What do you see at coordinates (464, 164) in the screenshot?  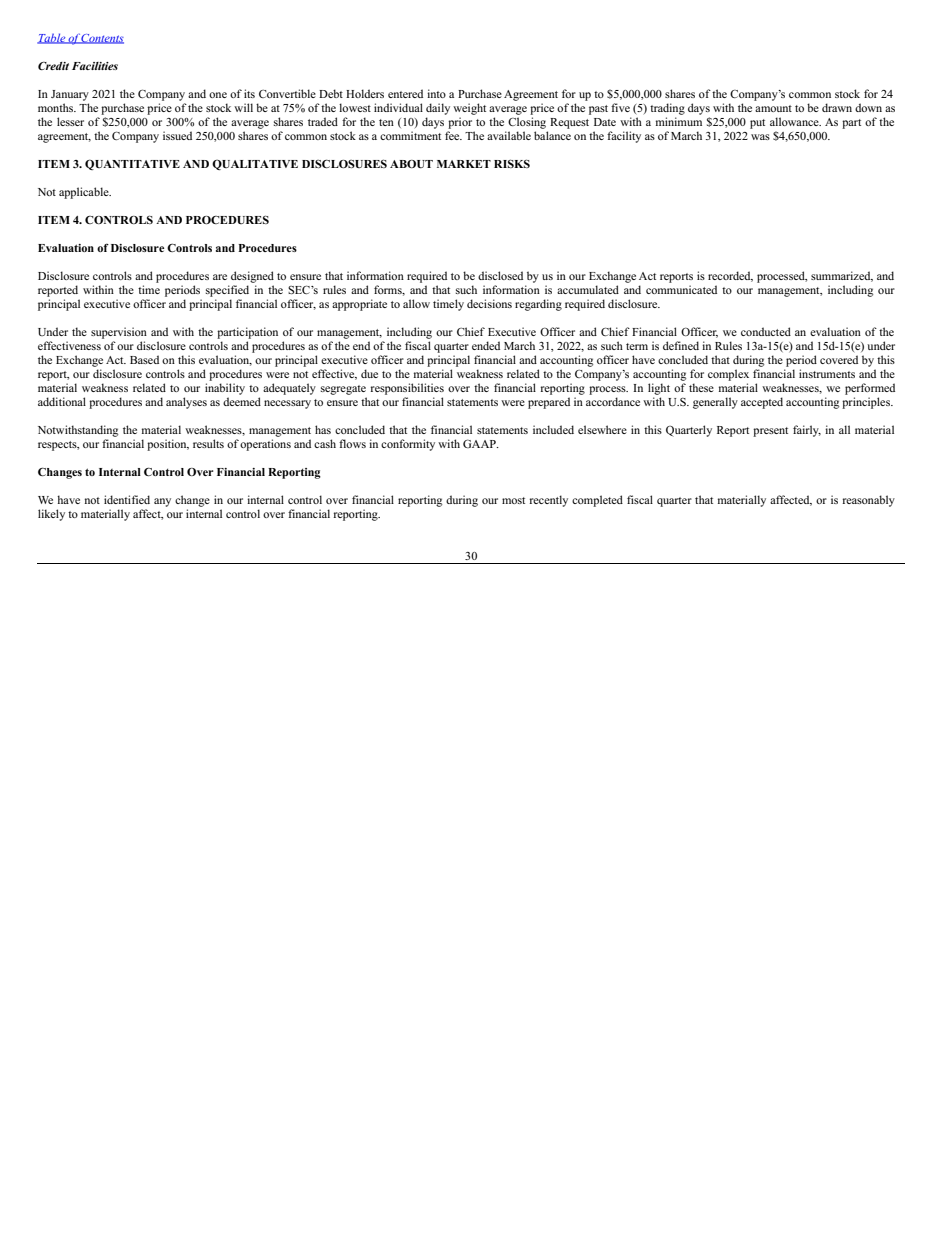 I see `MARKET` at bounding box center [464, 164].
